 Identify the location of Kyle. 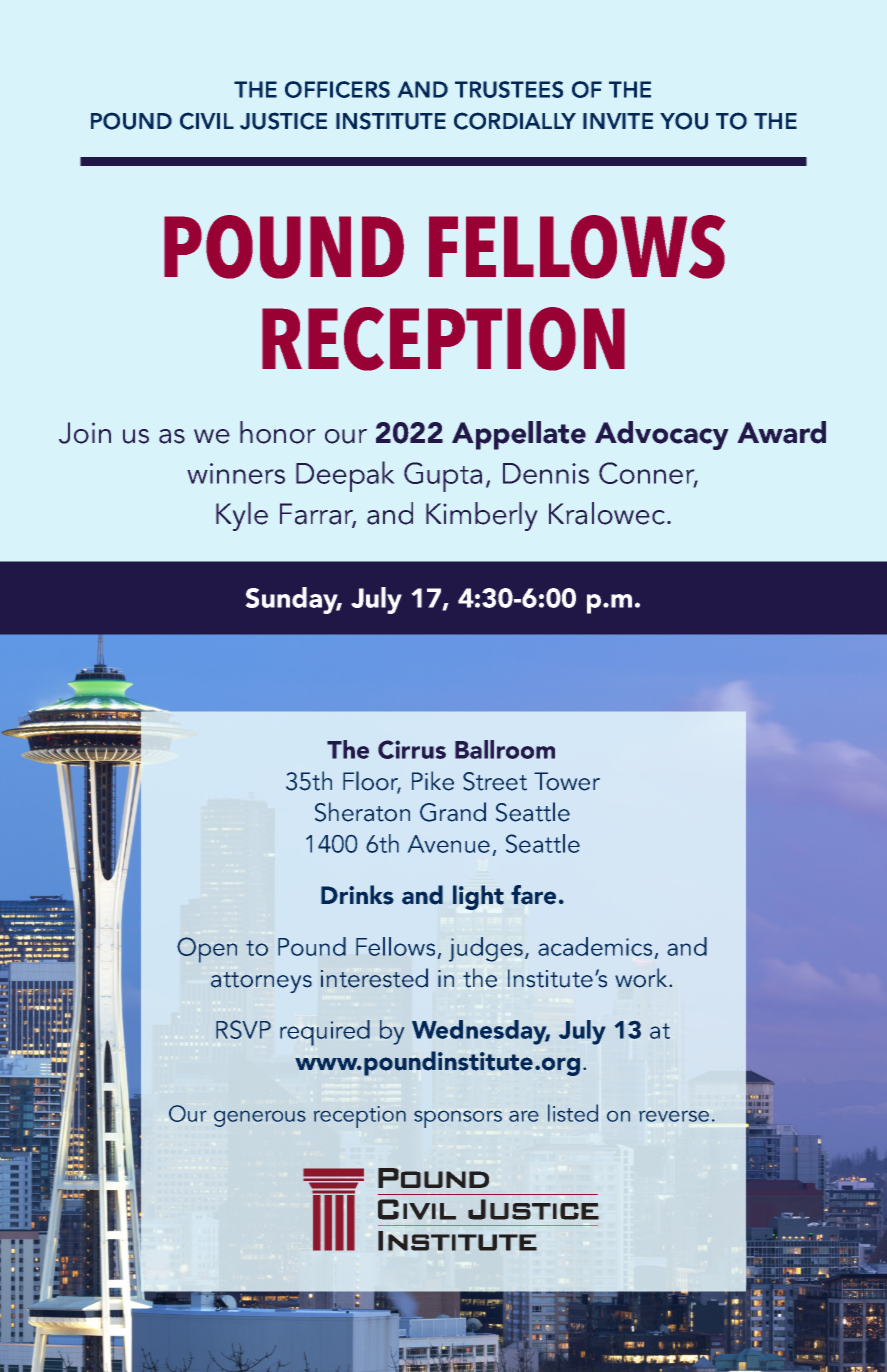
(242, 516).
